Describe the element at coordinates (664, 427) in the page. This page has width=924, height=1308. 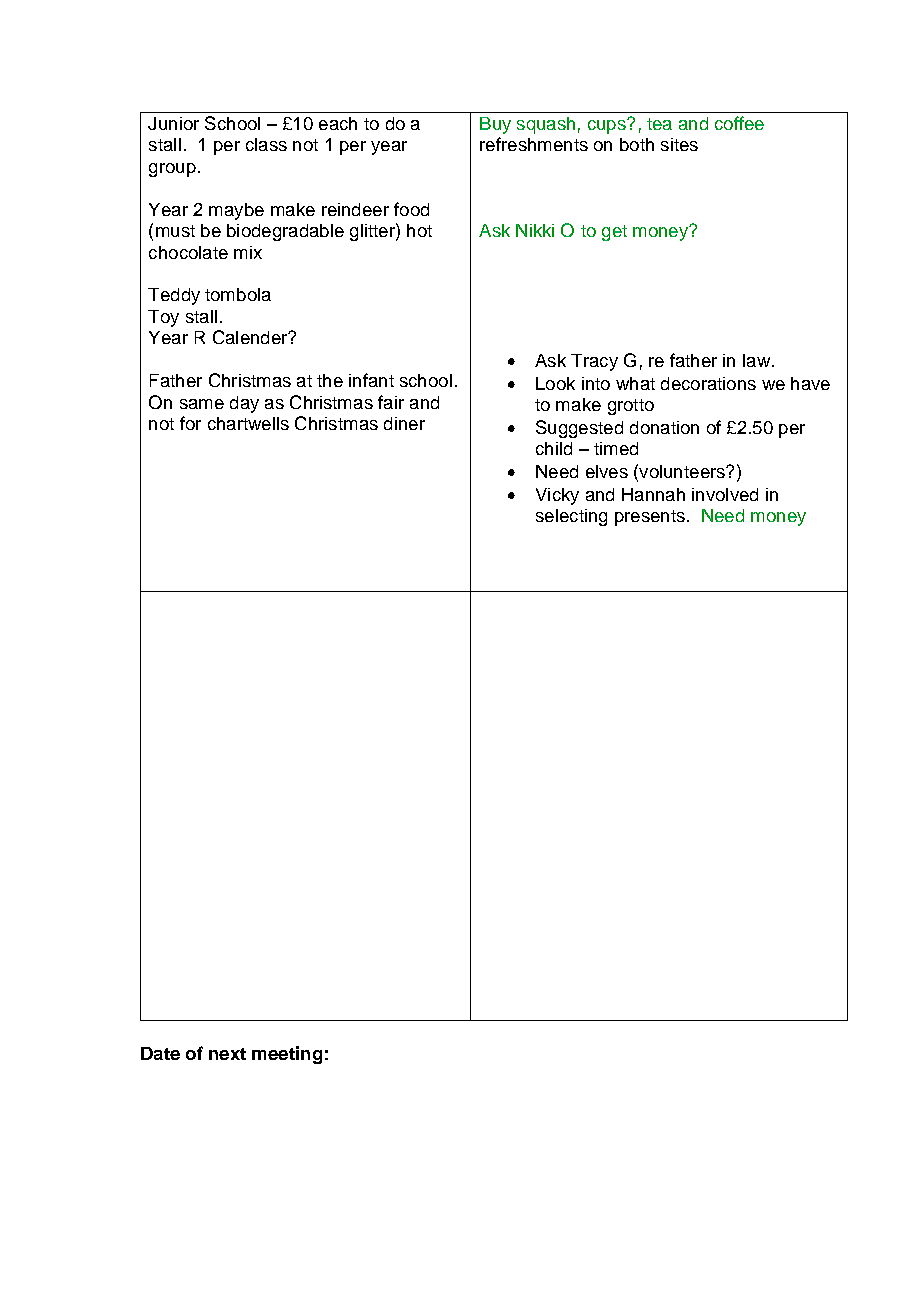
I see `donation` at that location.
